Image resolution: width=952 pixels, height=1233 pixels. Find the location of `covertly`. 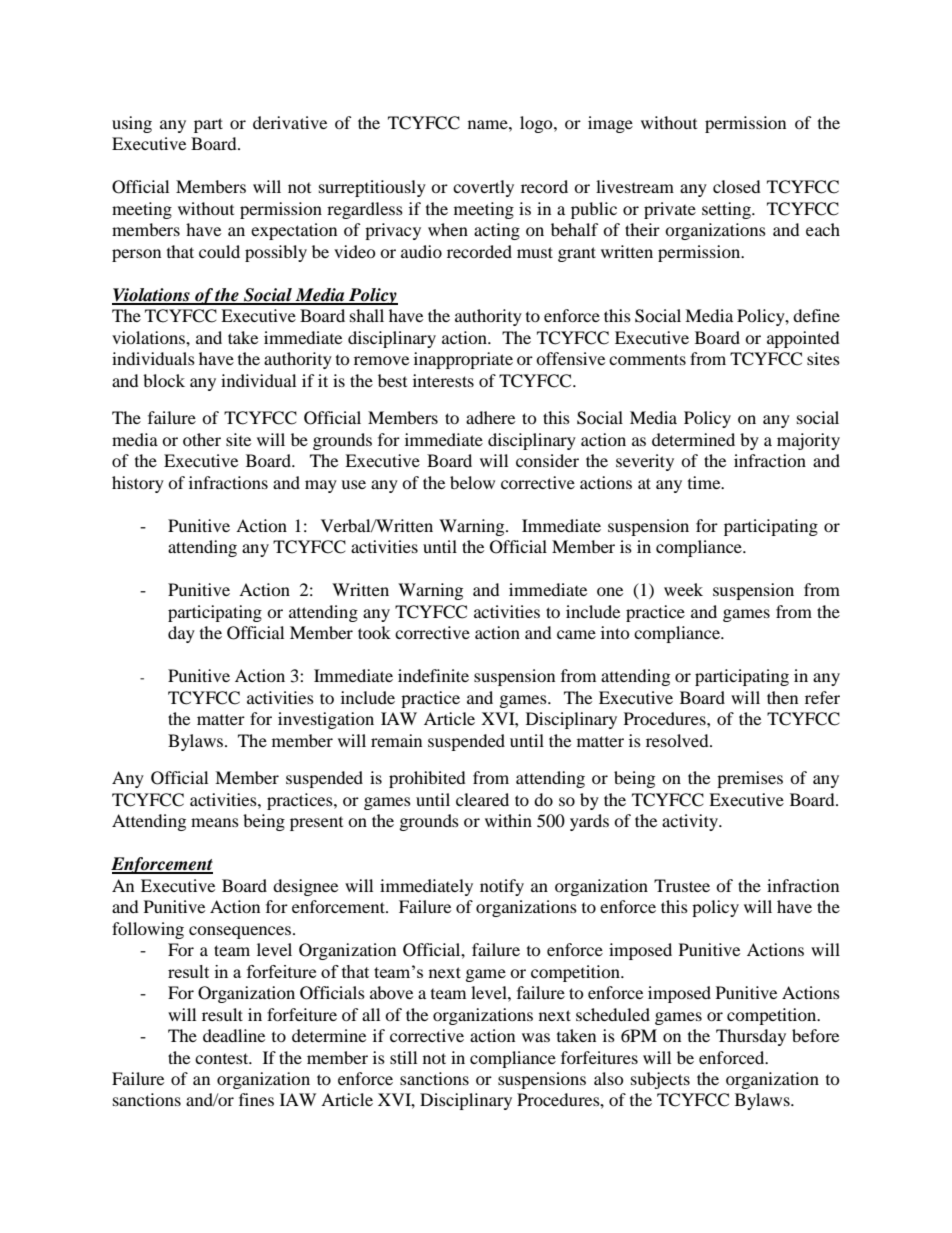

covertly is located at coordinates (483, 188).
